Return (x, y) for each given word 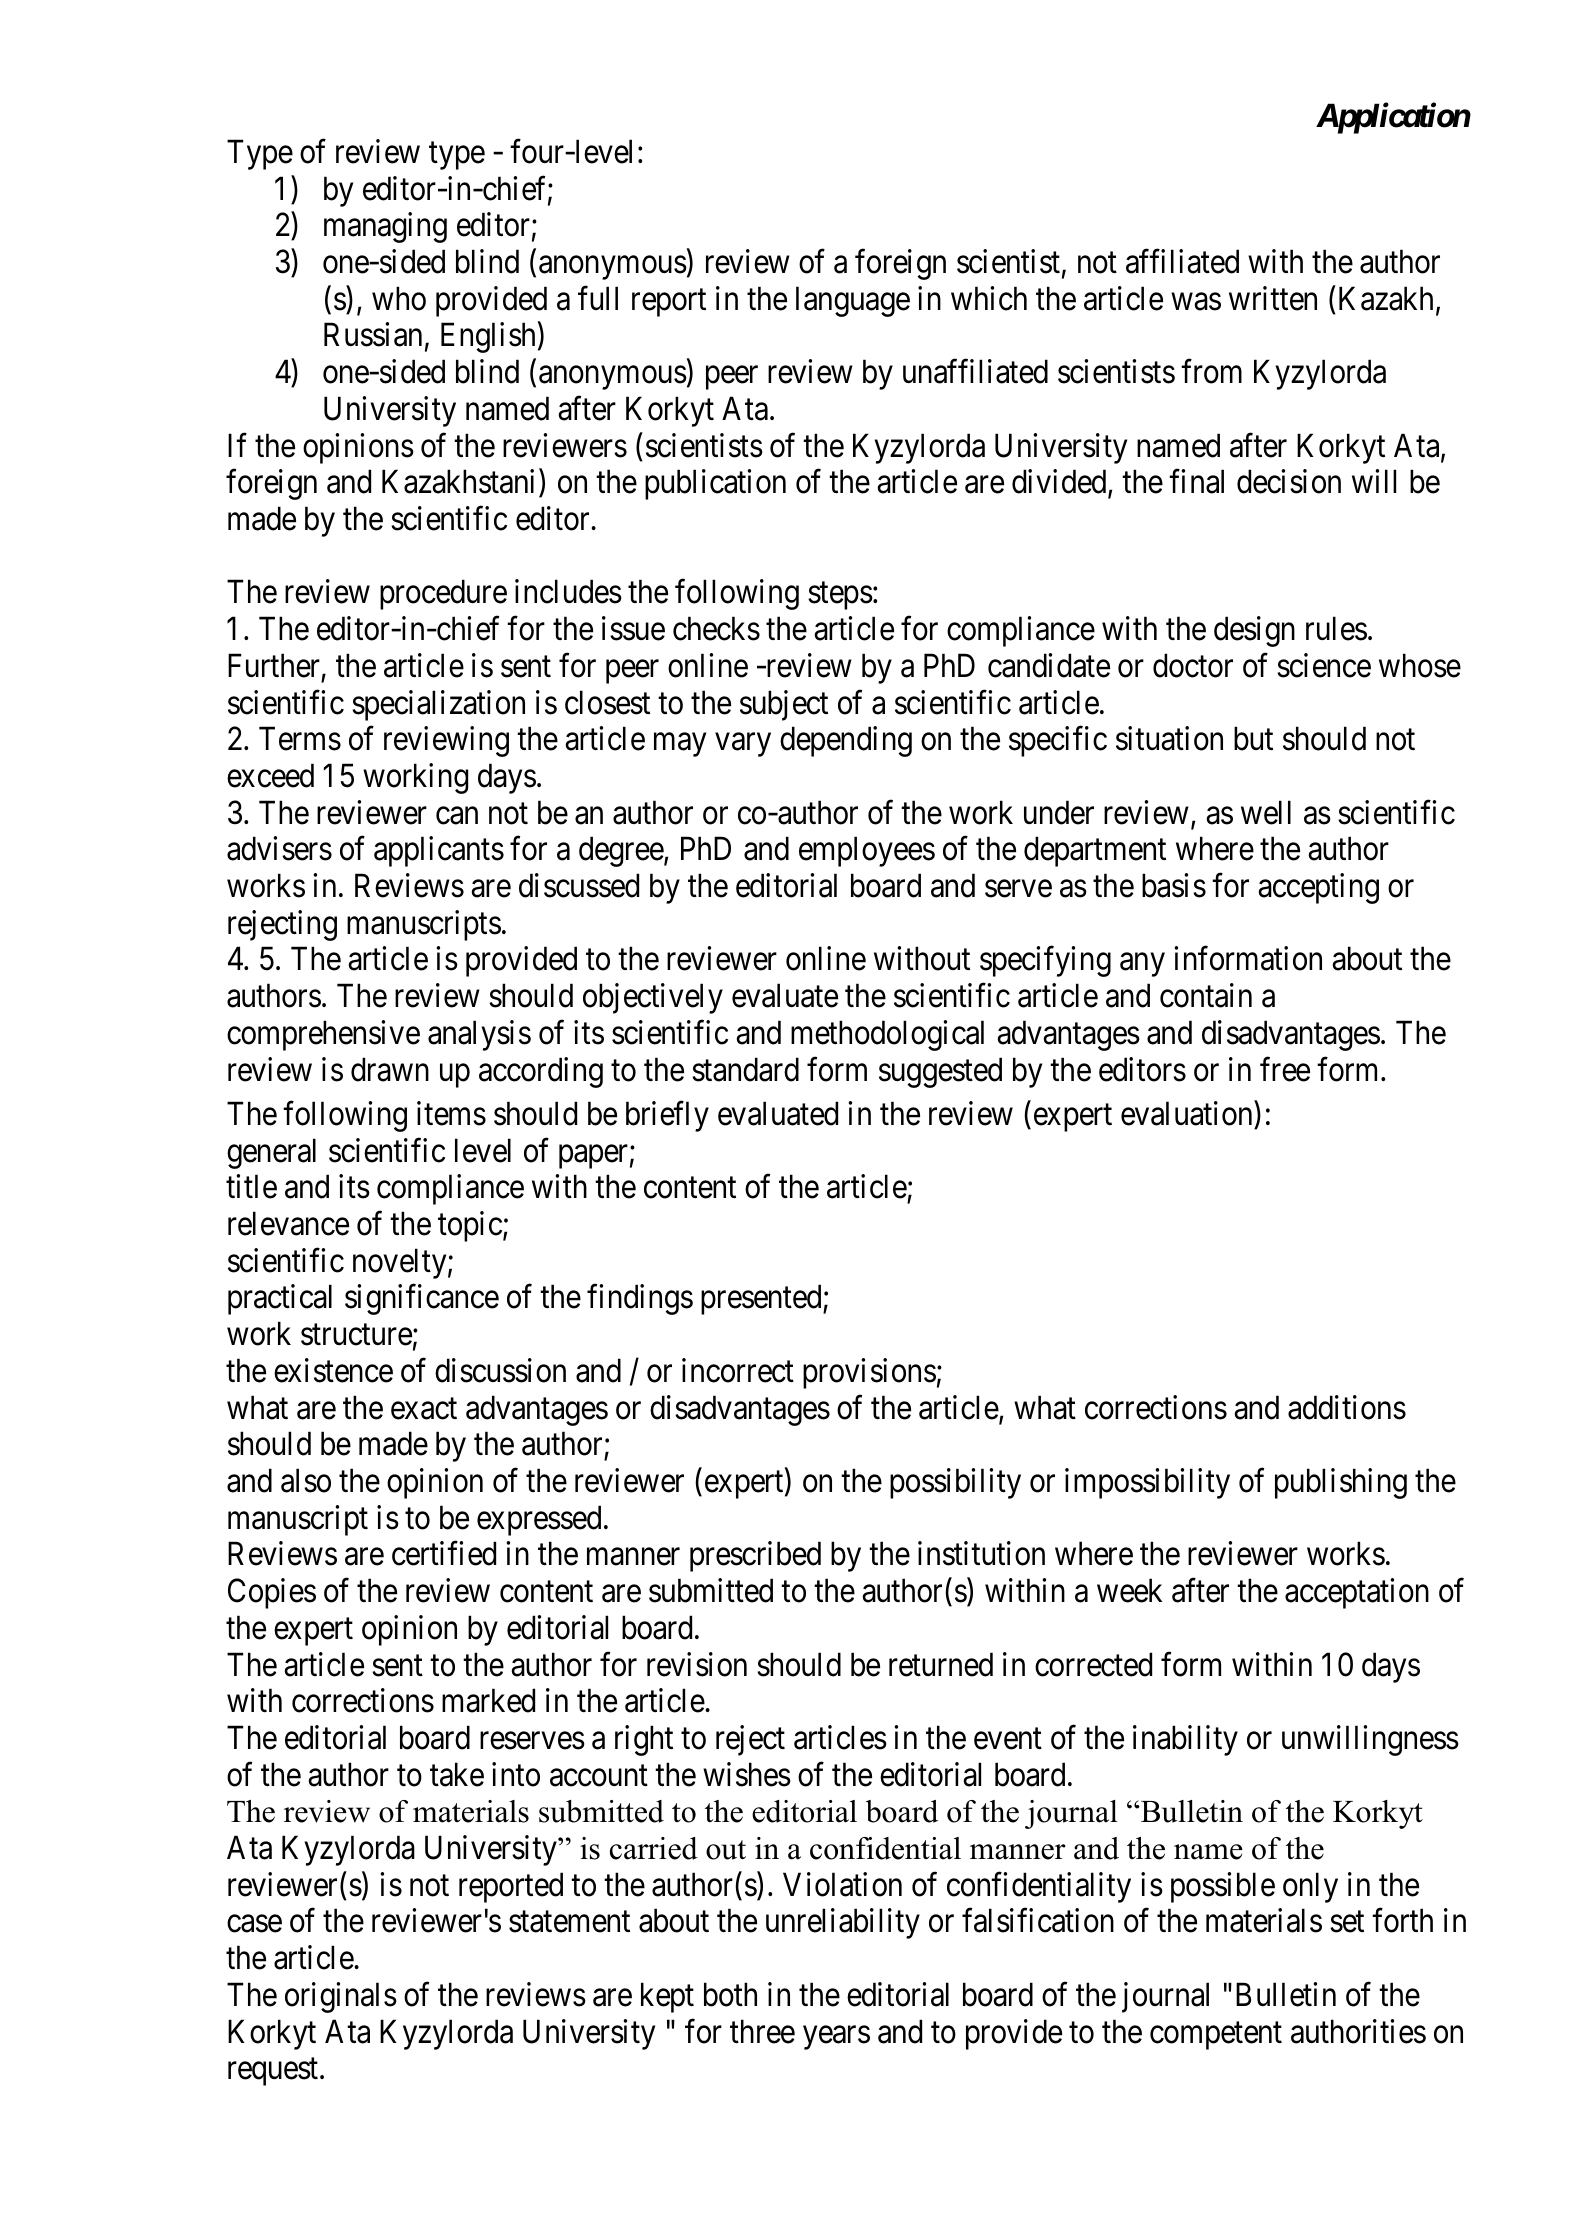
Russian (373, 335)
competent (1216, 2036)
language (853, 301)
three (762, 2031)
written (1273, 298)
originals (341, 1997)
